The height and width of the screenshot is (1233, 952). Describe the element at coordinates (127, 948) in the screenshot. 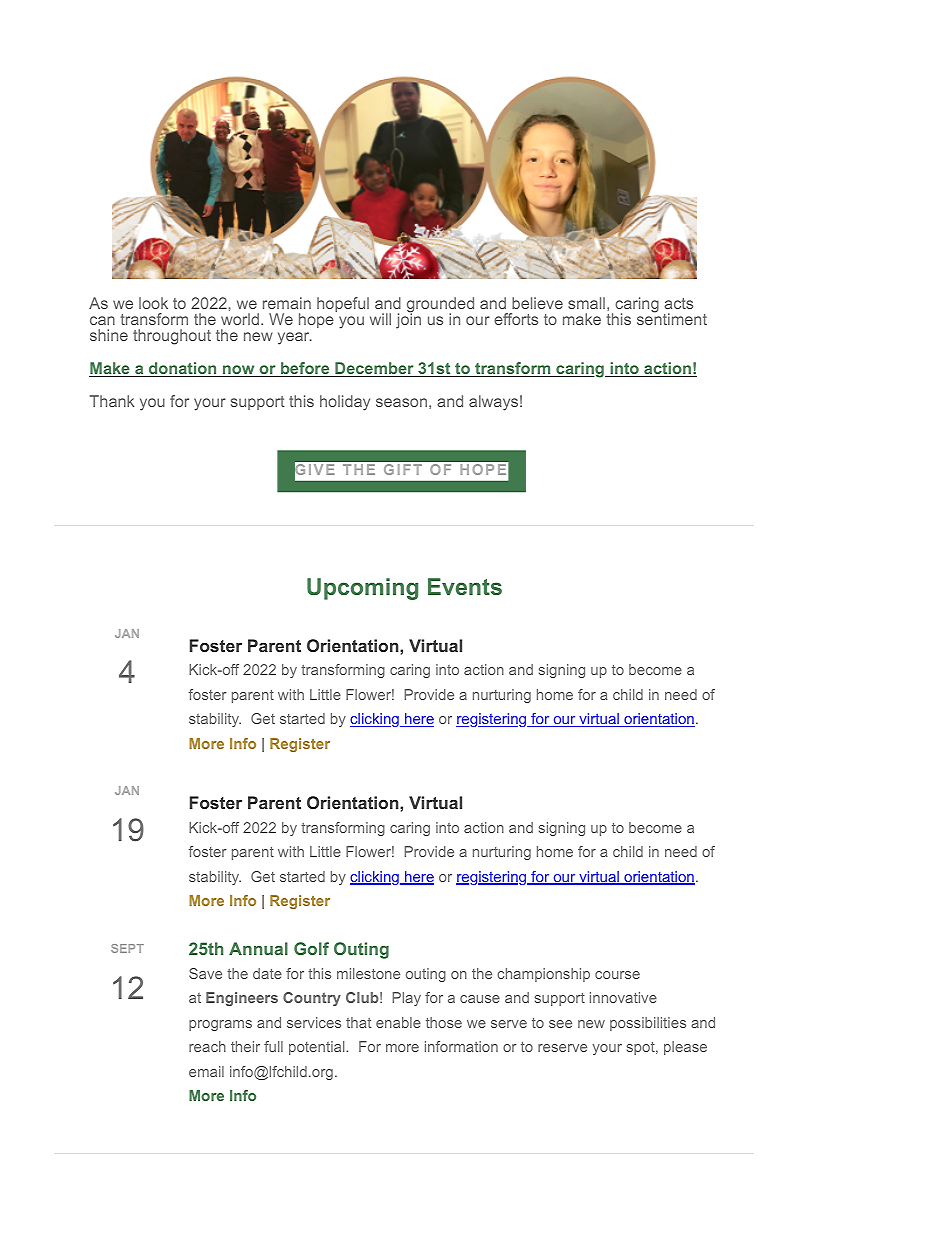

I see `SEPT` at that location.
